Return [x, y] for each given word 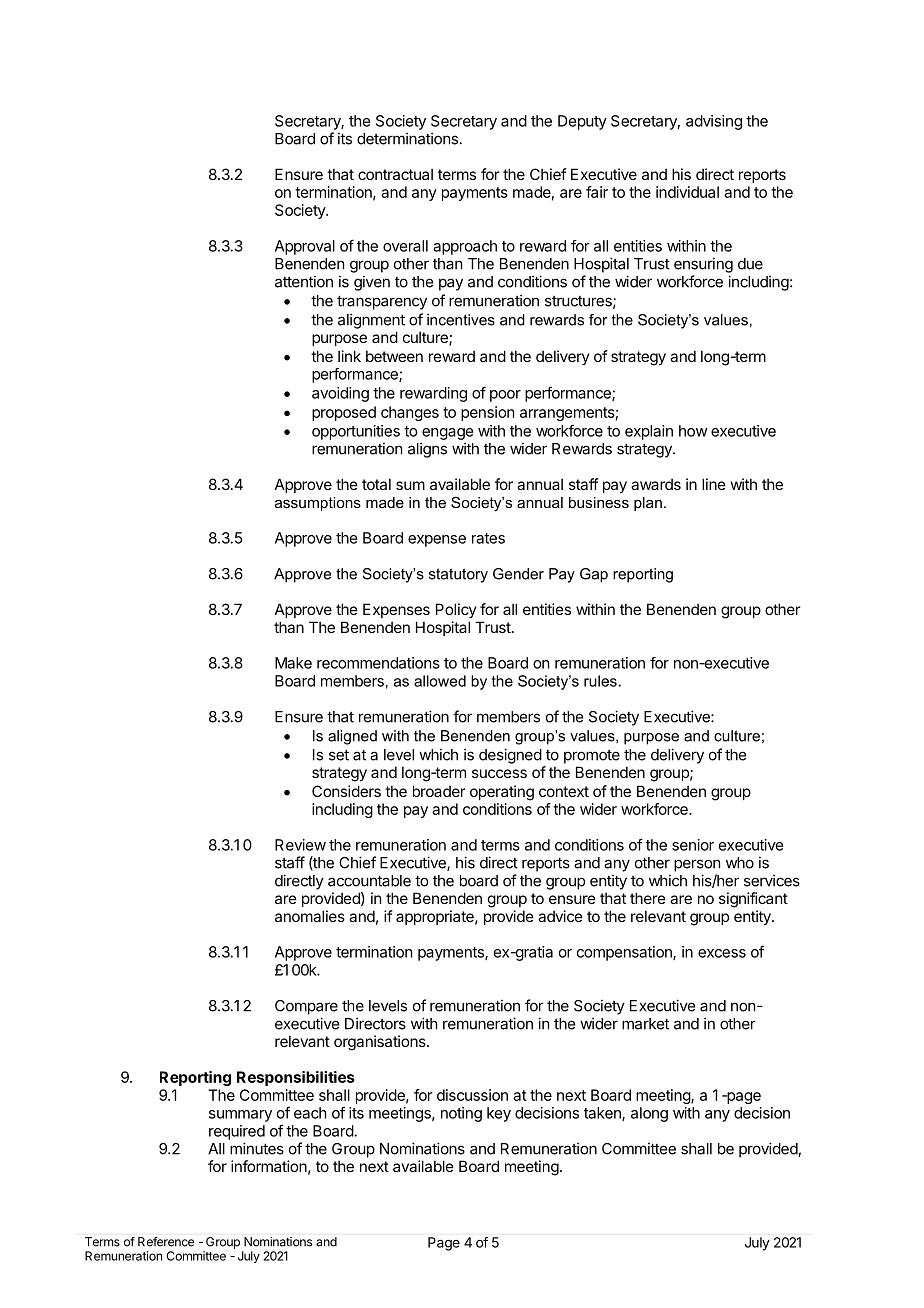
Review [300, 845]
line [714, 484]
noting [461, 1114]
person [697, 865]
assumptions [318, 504]
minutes [257, 1148]
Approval [305, 247]
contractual [395, 174]
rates [488, 538]
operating [502, 793]
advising [714, 122]
